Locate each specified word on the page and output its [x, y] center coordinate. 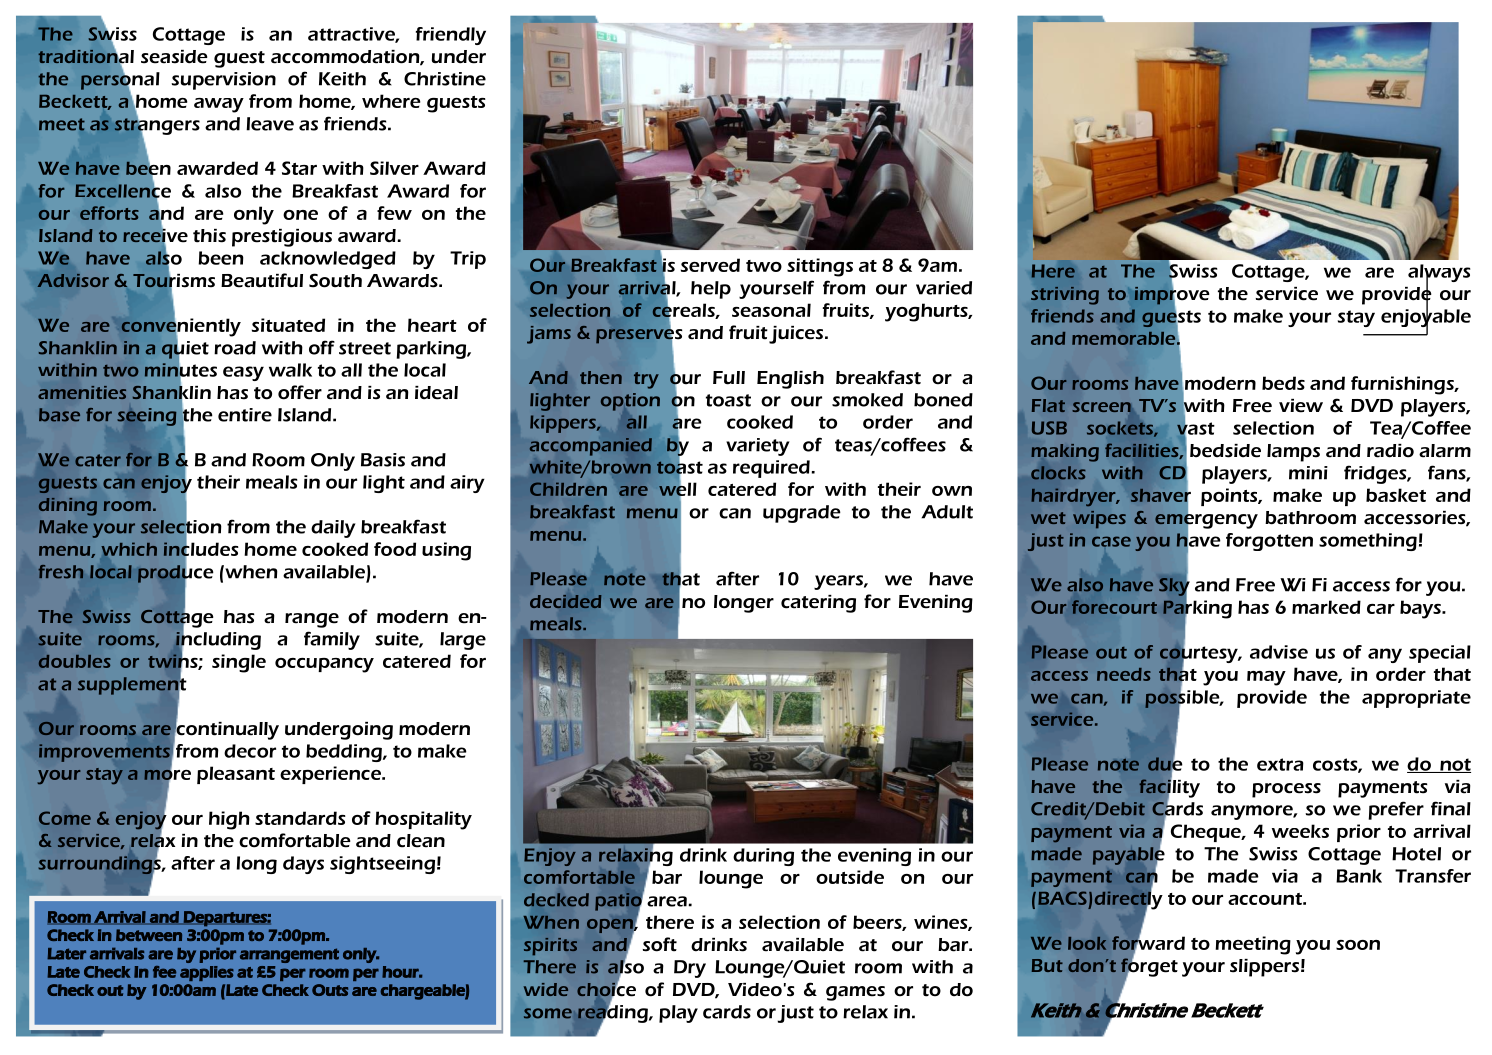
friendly [451, 36]
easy [243, 373]
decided [565, 601]
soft [660, 944]
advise [1279, 652]
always [1439, 274]
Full [729, 378]
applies [207, 973]
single [239, 663]
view [1301, 406]
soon [1358, 945]
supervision [223, 81]
